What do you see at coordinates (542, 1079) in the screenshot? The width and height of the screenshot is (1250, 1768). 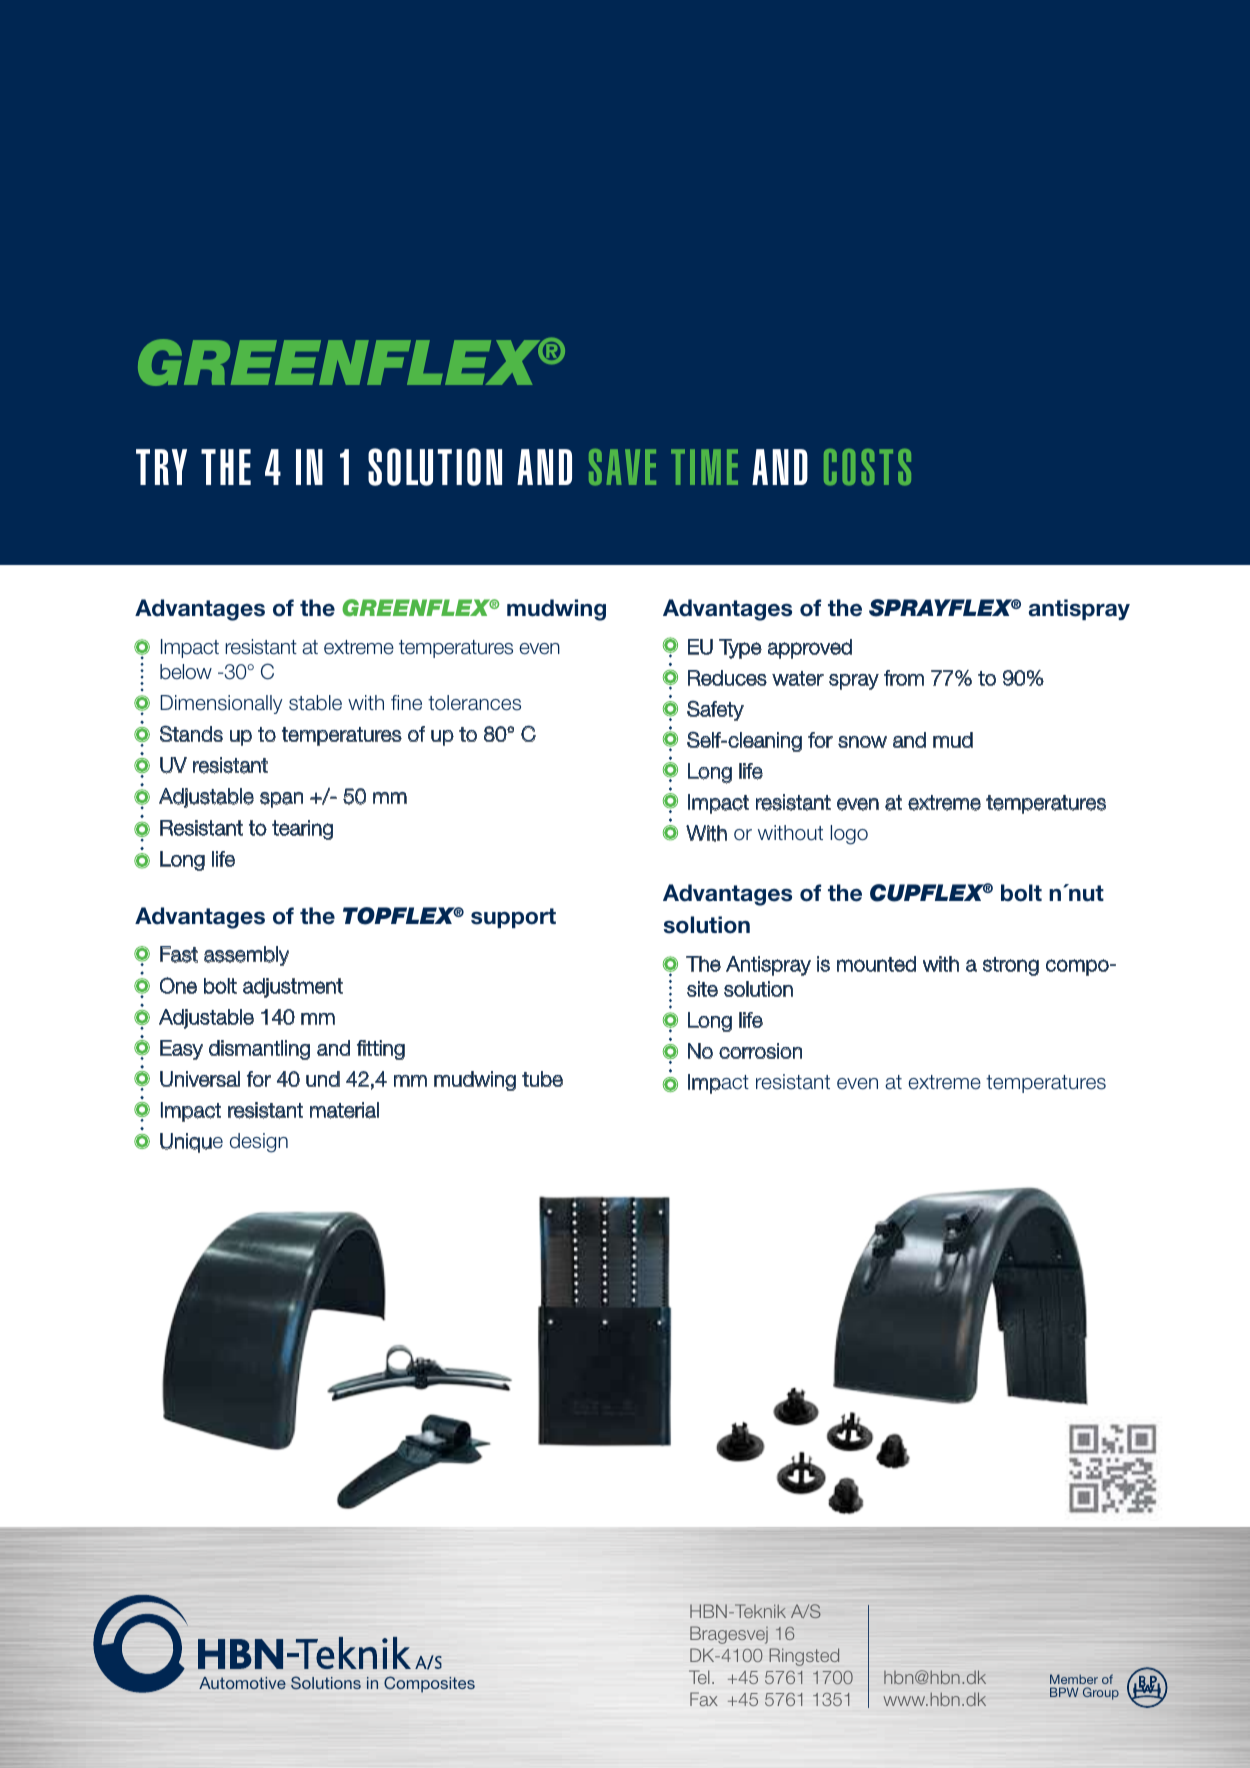 I see `tube` at bounding box center [542, 1079].
